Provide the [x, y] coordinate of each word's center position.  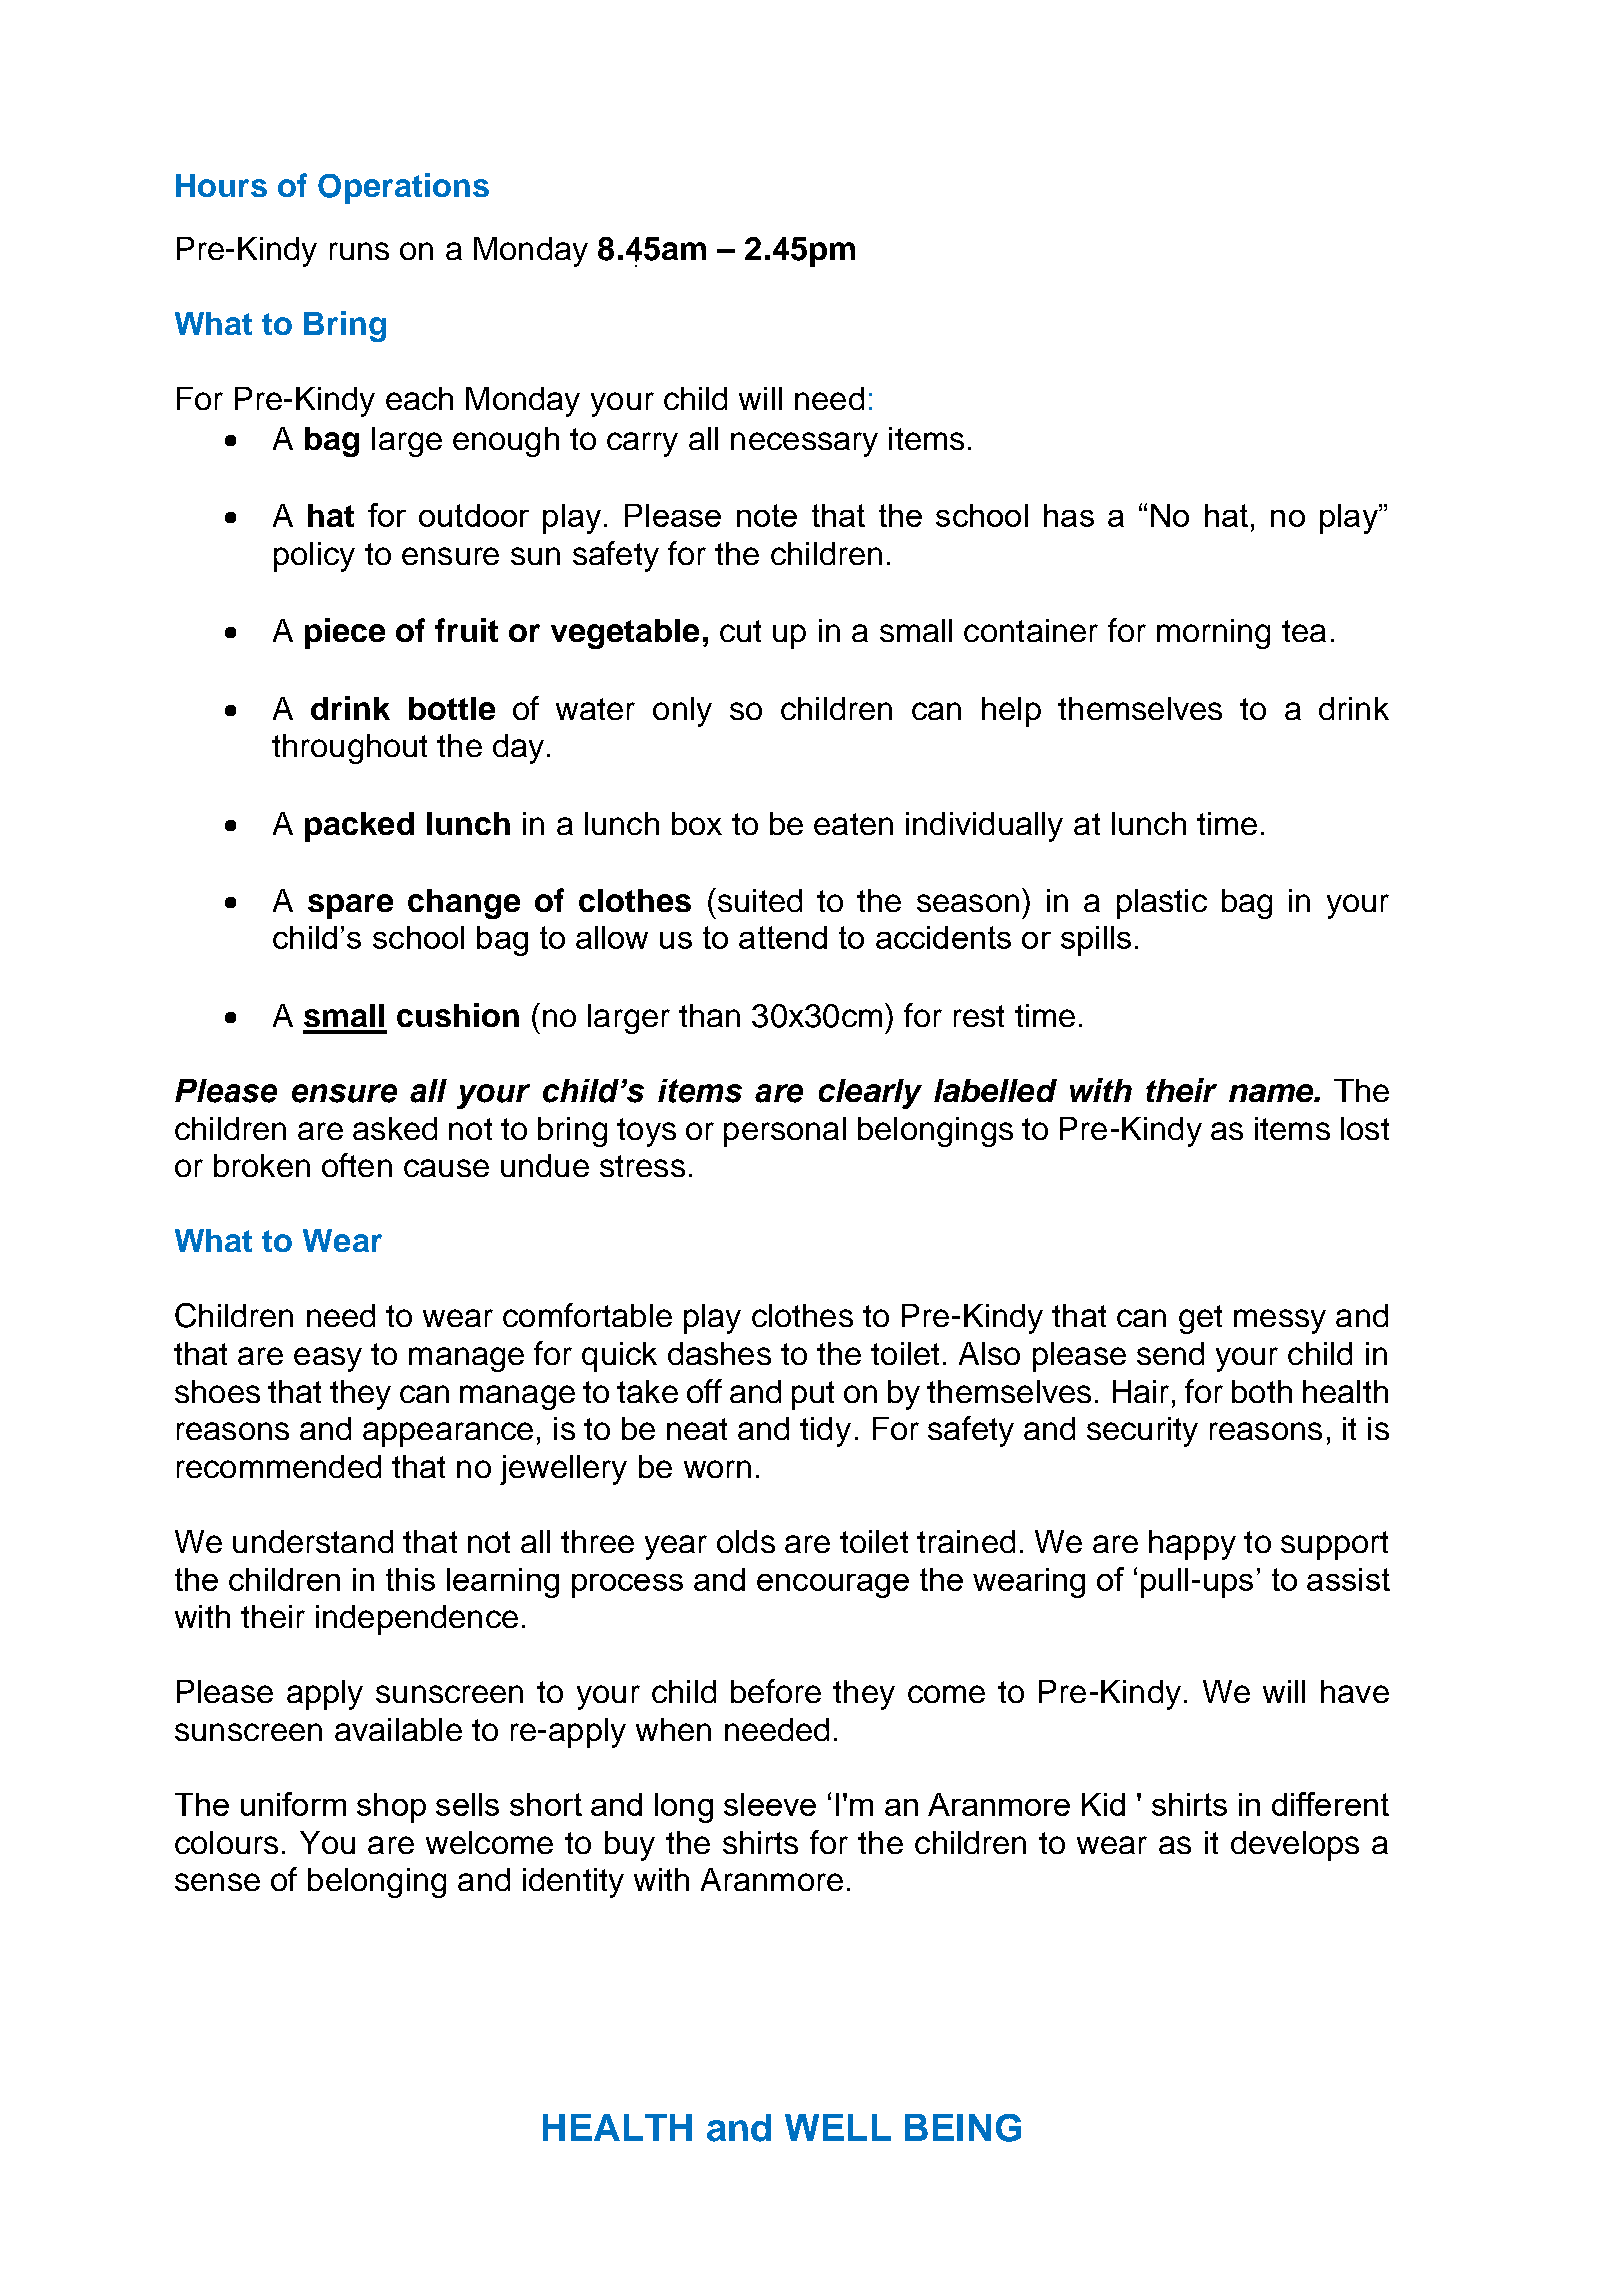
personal [785, 1132]
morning [1213, 634]
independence [417, 1620]
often [357, 1165]
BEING [963, 2128]
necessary [804, 444]
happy [1192, 1545]
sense [217, 1882]
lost [1365, 1128]
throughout [349, 749]
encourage [833, 1586]
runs [359, 251]
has [1069, 515]
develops [1295, 1846]
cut [740, 631]
